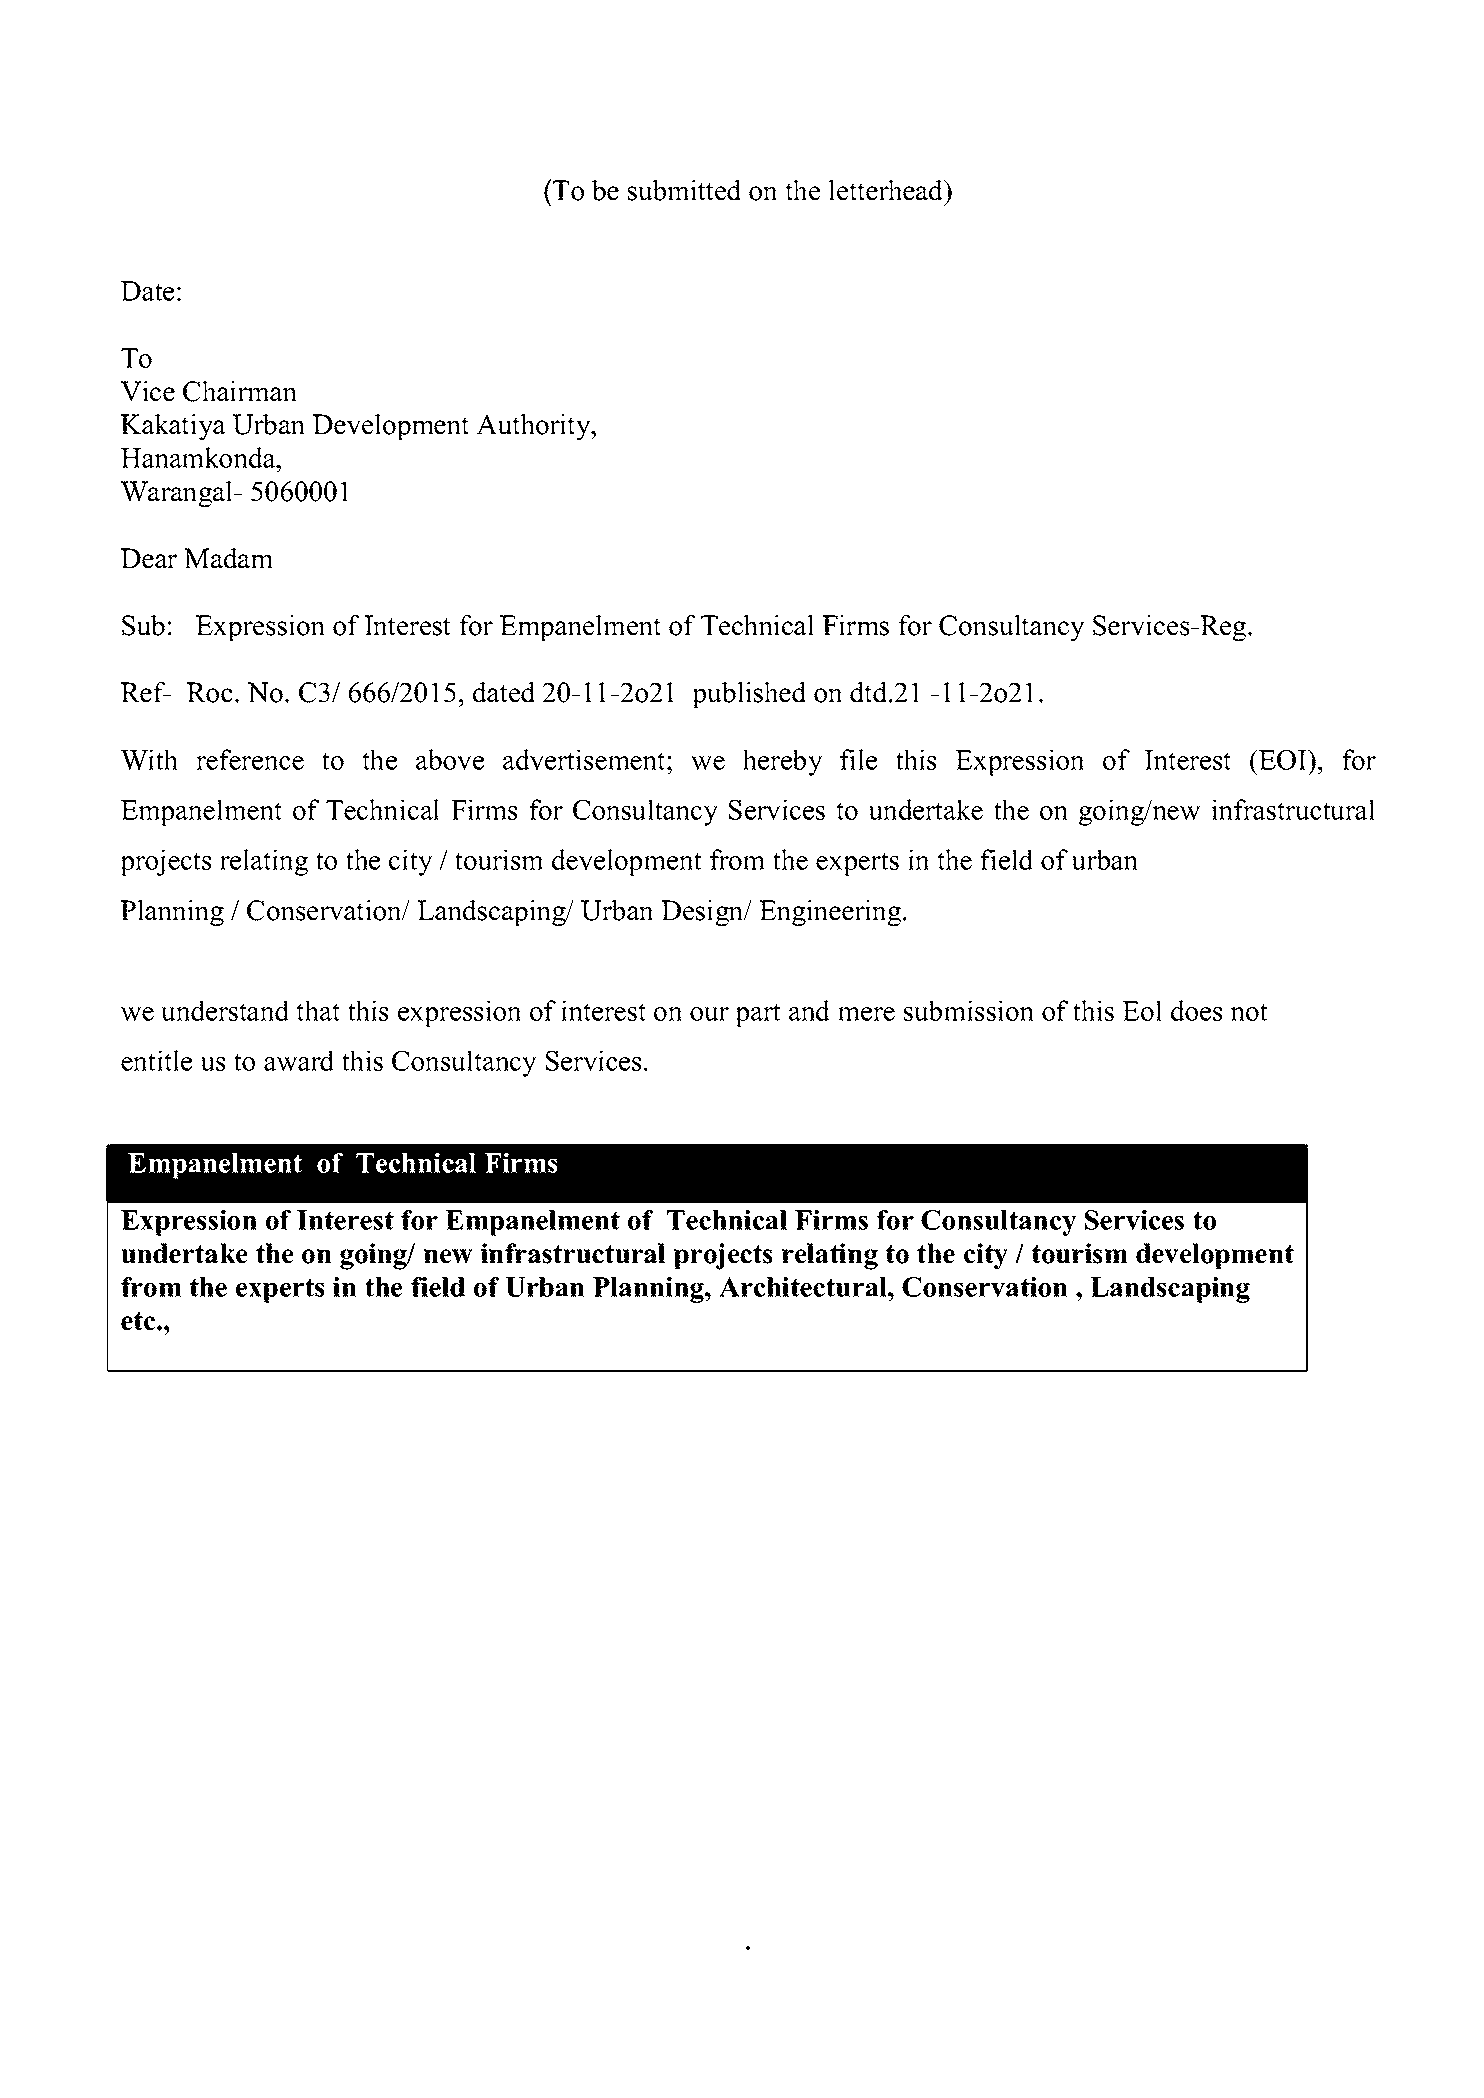  Describe the element at coordinates (684, 190) in the screenshot. I see `submitted` at that location.
